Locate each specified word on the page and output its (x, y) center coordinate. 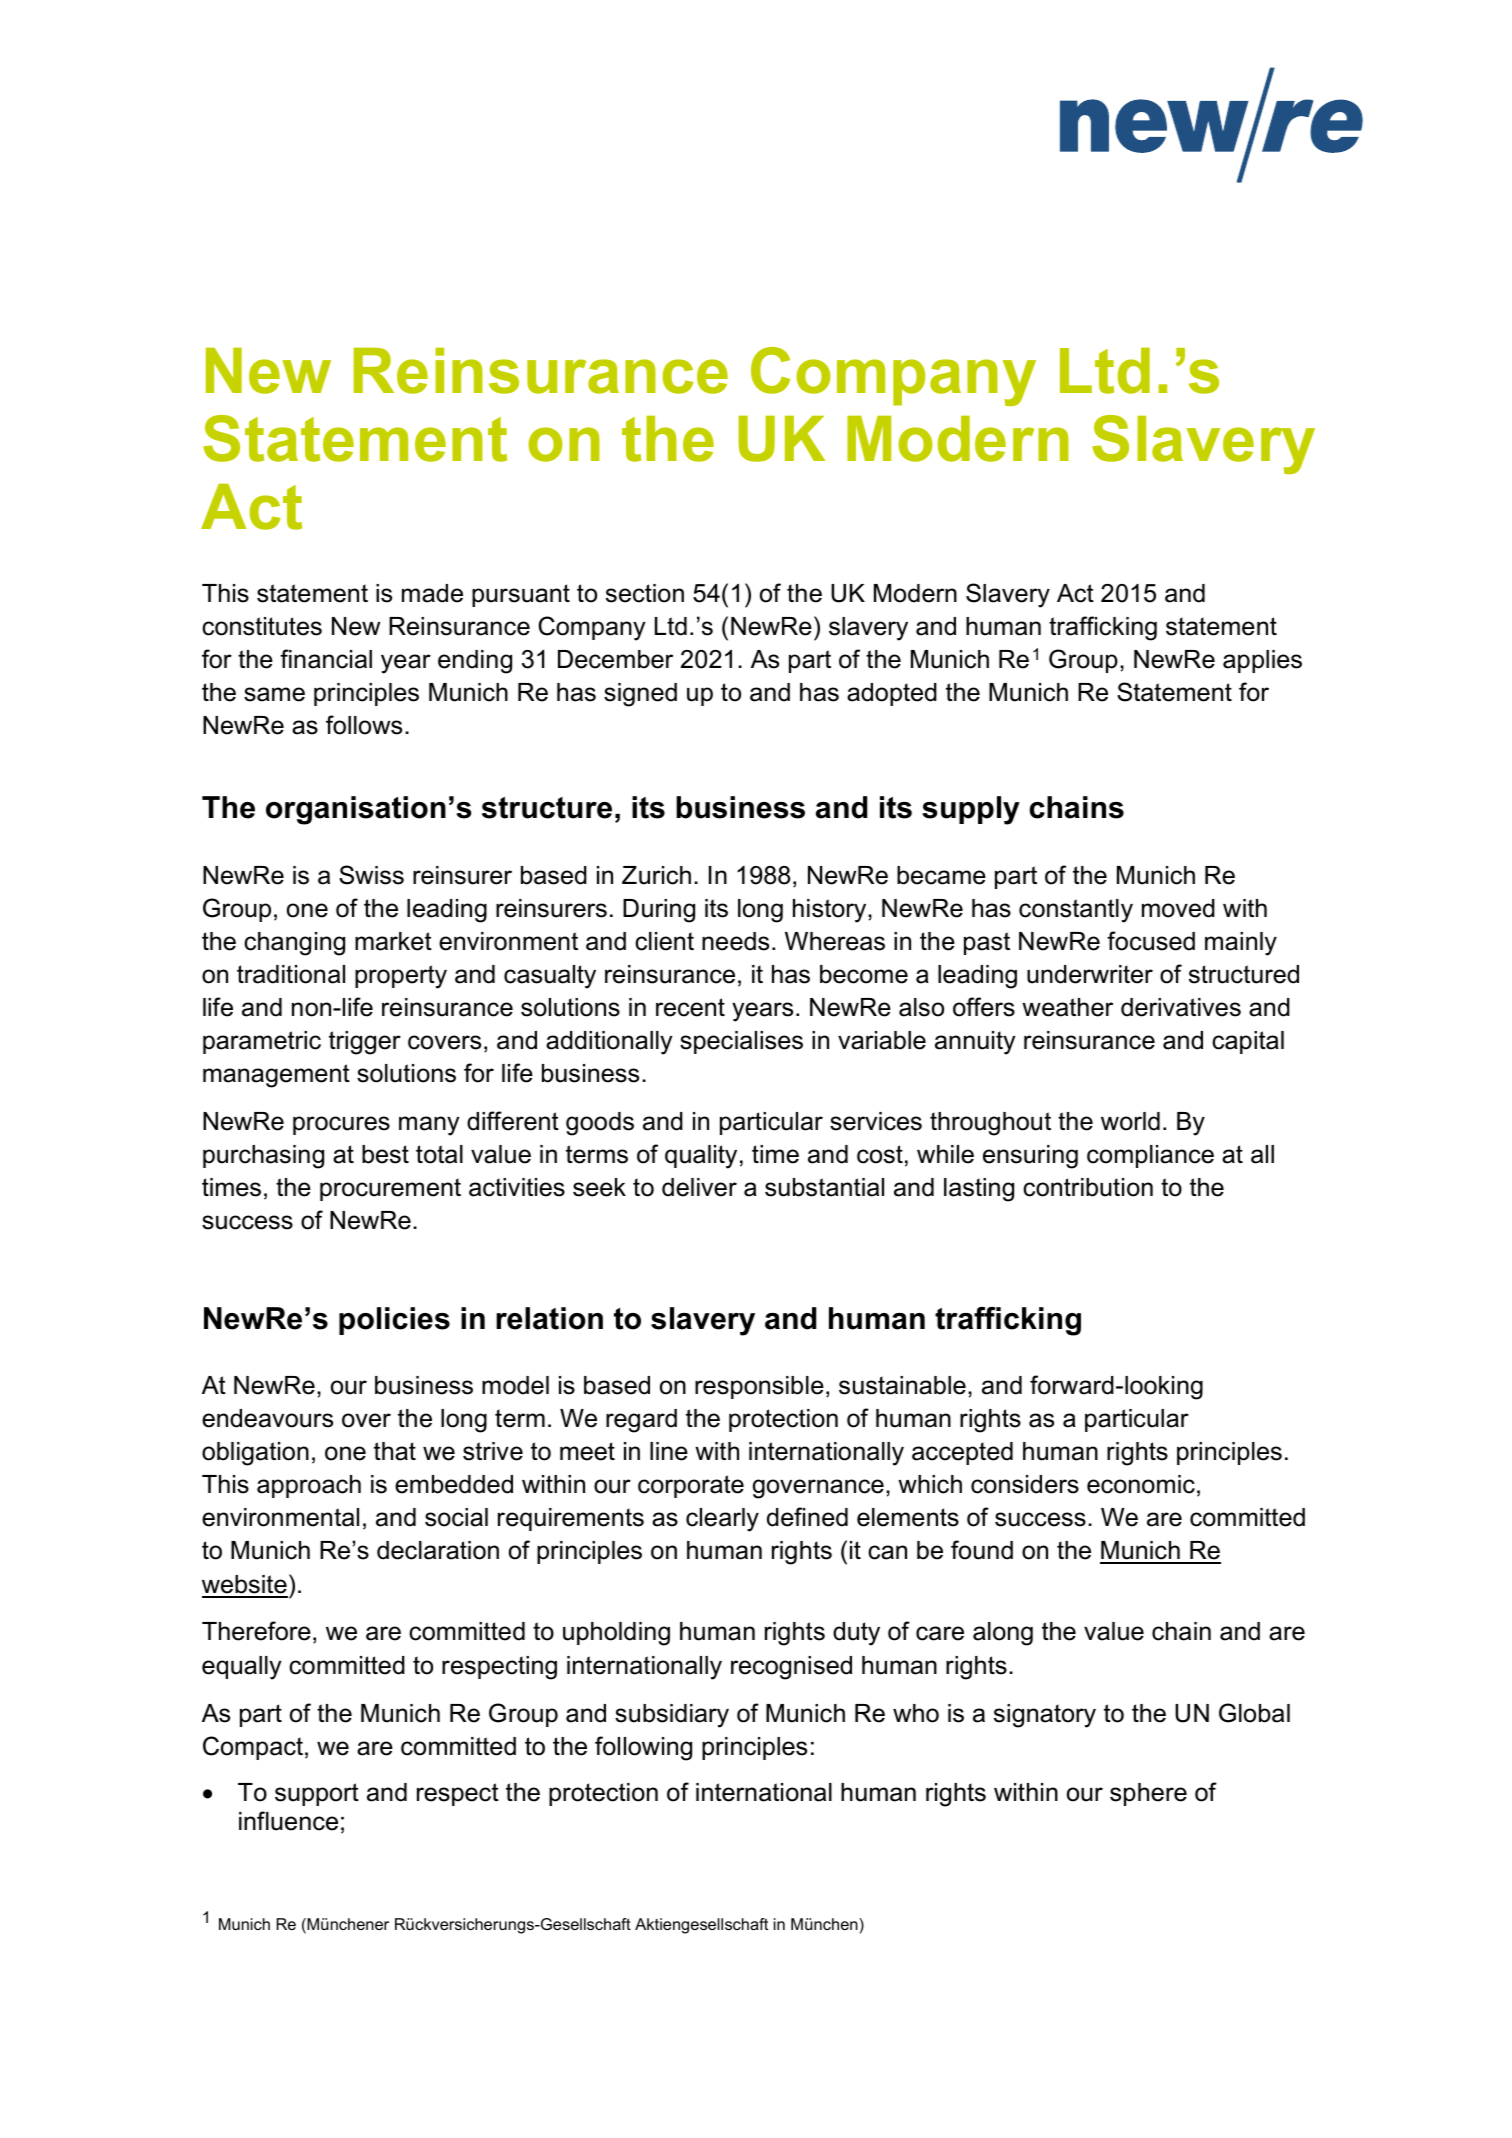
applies (1262, 661)
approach (309, 1486)
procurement (390, 1189)
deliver (699, 1187)
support (317, 1794)
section (645, 593)
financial (326, 659)
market (393, 941)
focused (1151, 941)
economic (1141, 1484)
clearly (722, 1520)
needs (735, 941)
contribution (1088, 1187)
